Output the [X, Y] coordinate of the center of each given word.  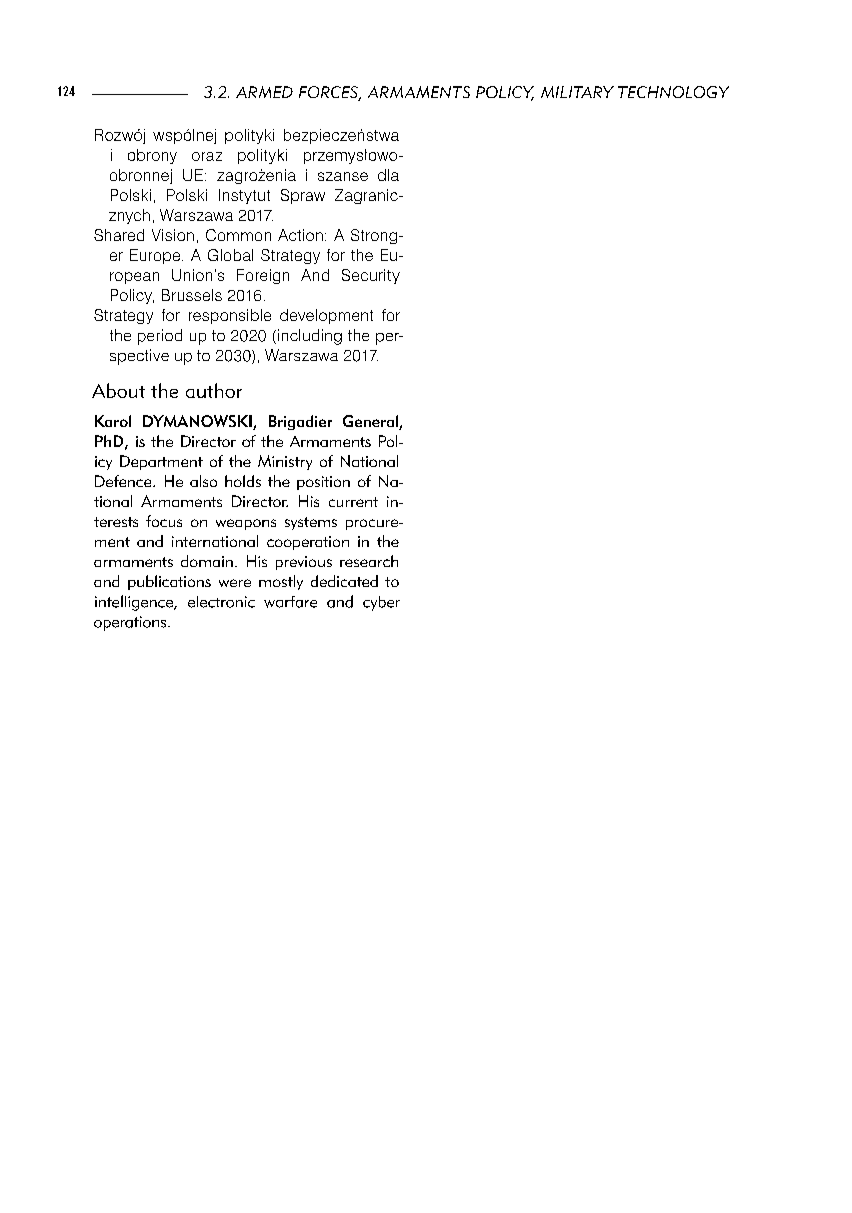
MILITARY [577, 92]
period [160, 337]
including [310, 337]
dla [388, 175]
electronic [221, 602]
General [371, 422]
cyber [381, 603]
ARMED [264, 92]
